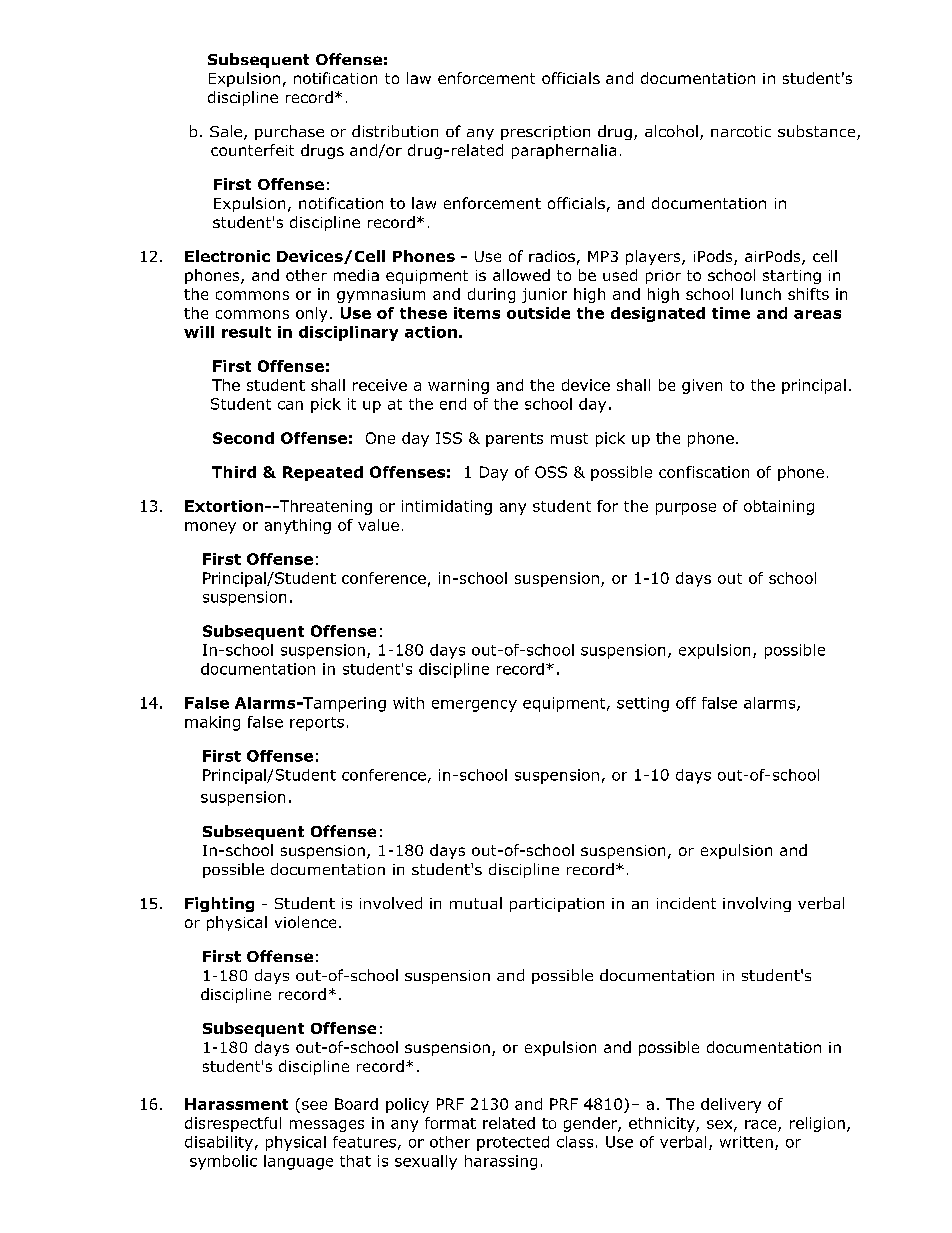  What do you see at coordinates (545, 133) in the screenshot?
I see `prescription` at bounding box center [545, 133].
